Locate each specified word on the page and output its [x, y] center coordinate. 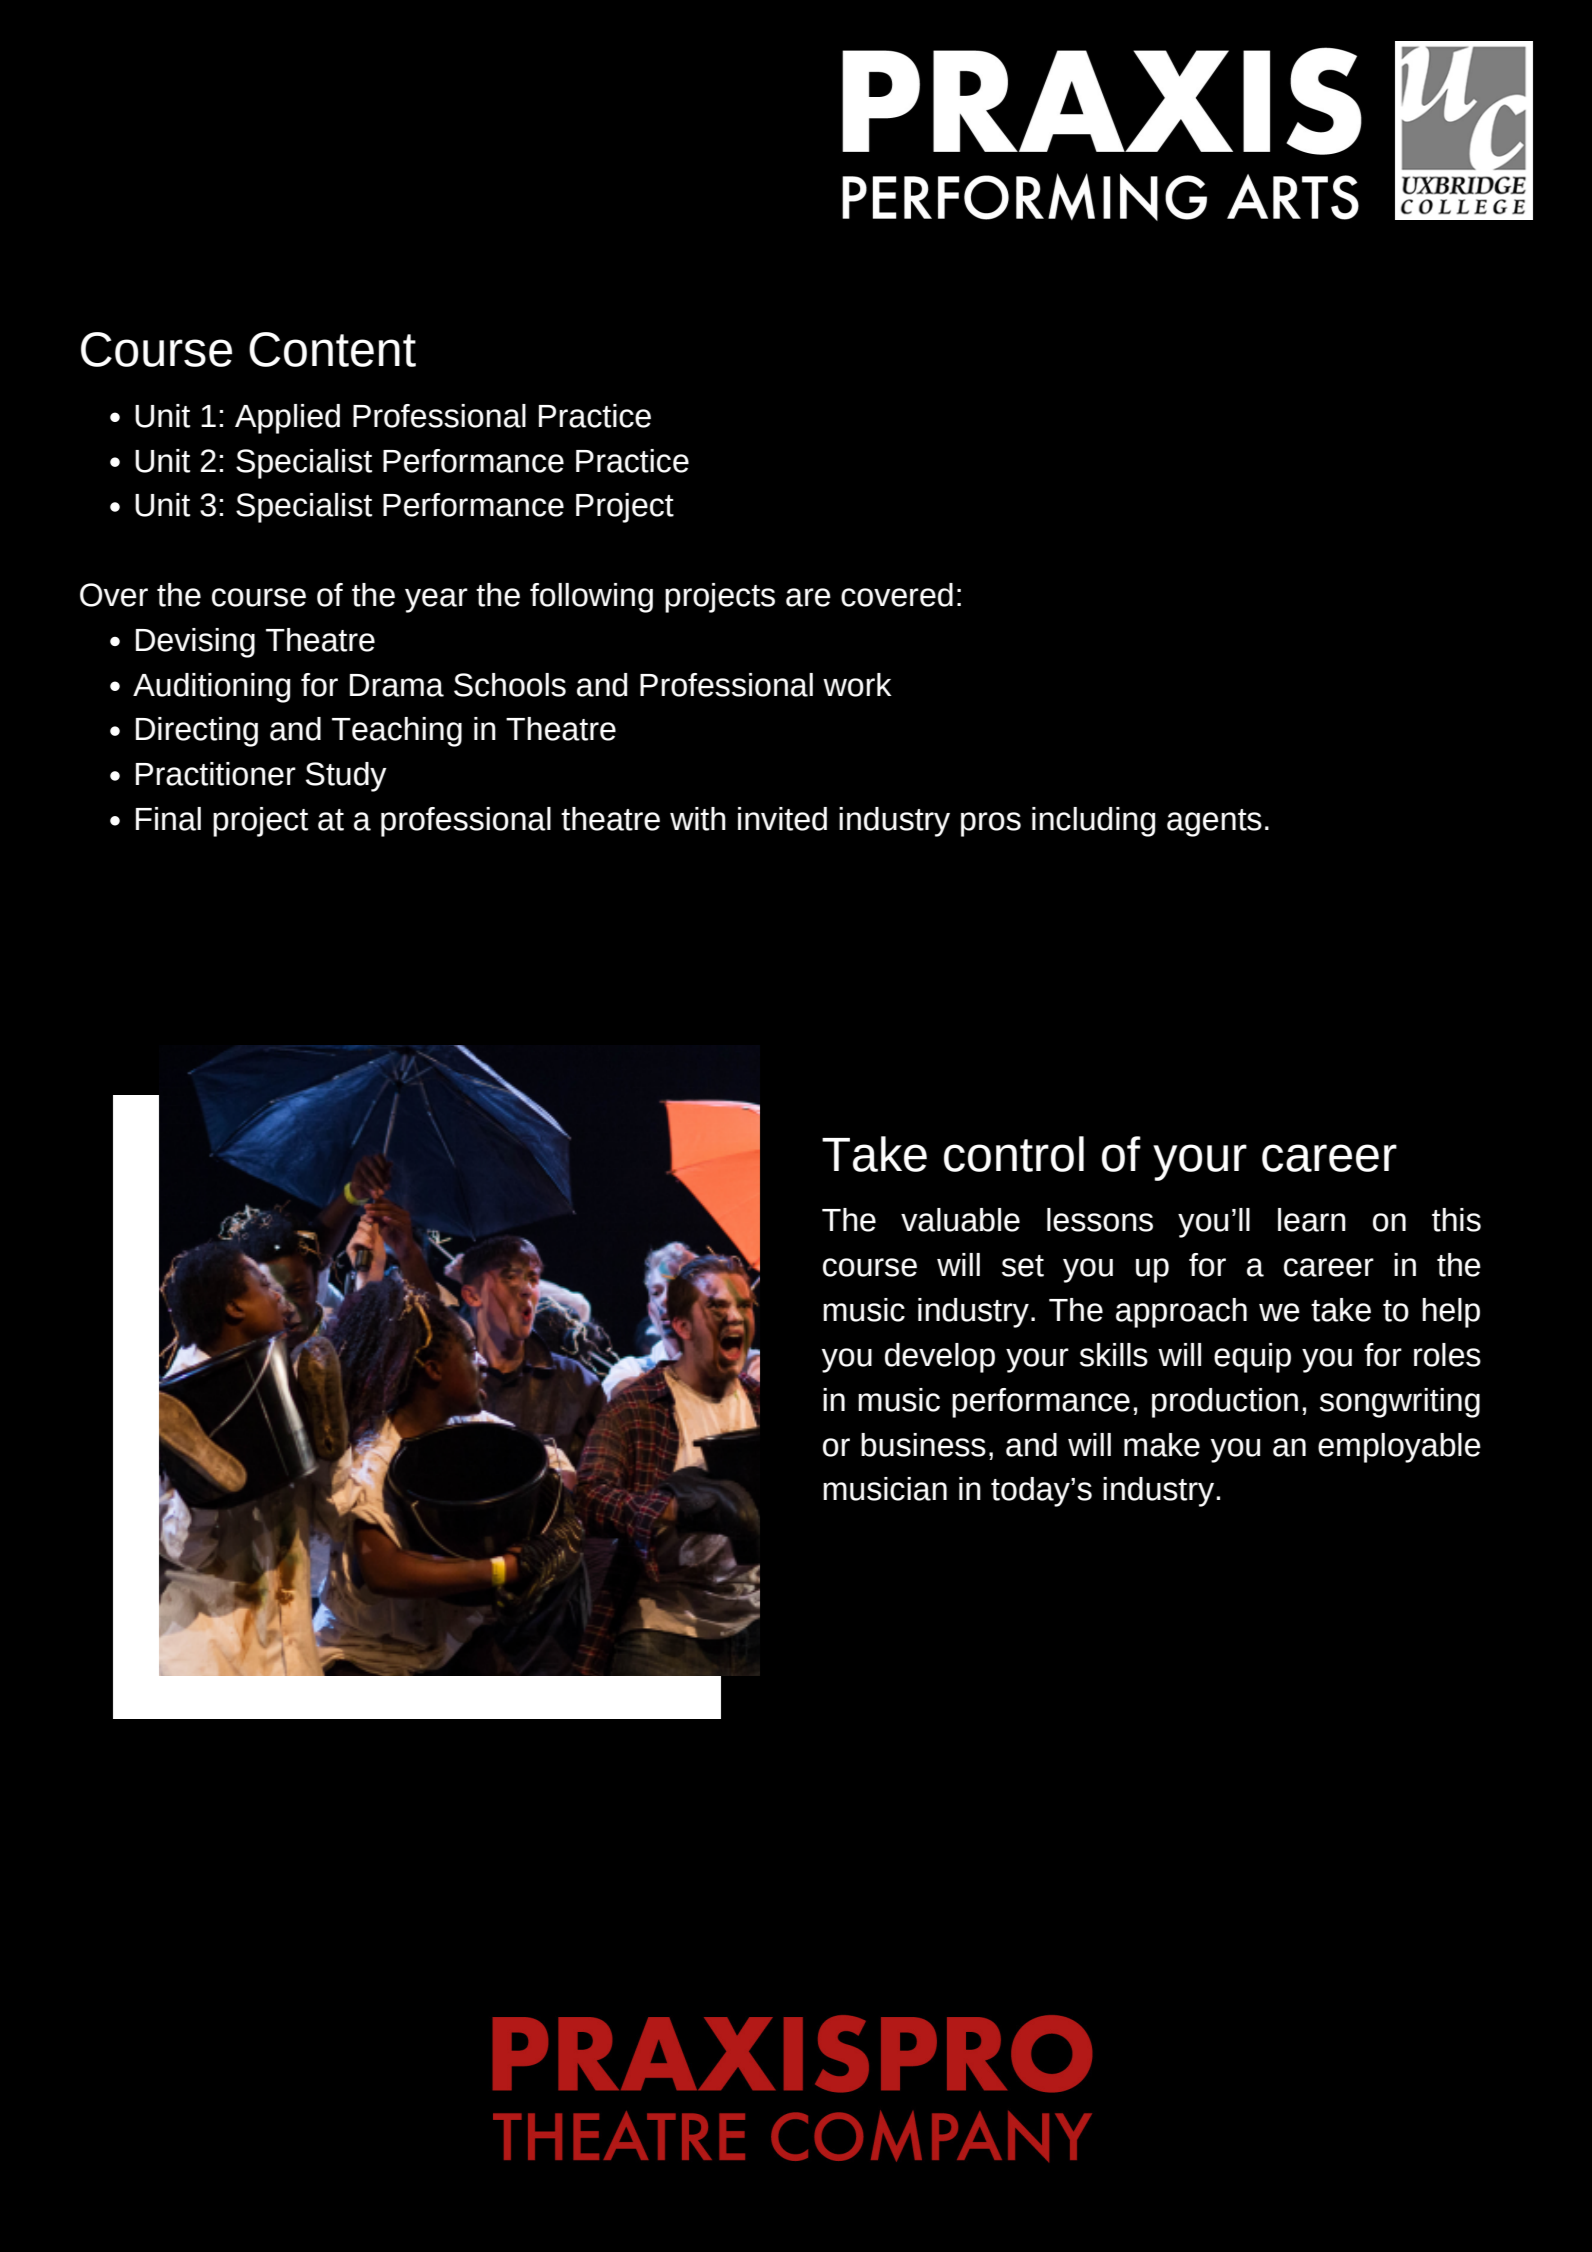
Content [332, 349]
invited [782, 819]
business [923, 1445]
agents [1214, 823]
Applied [287, 419]
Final [168, 819]
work [857, 685]
